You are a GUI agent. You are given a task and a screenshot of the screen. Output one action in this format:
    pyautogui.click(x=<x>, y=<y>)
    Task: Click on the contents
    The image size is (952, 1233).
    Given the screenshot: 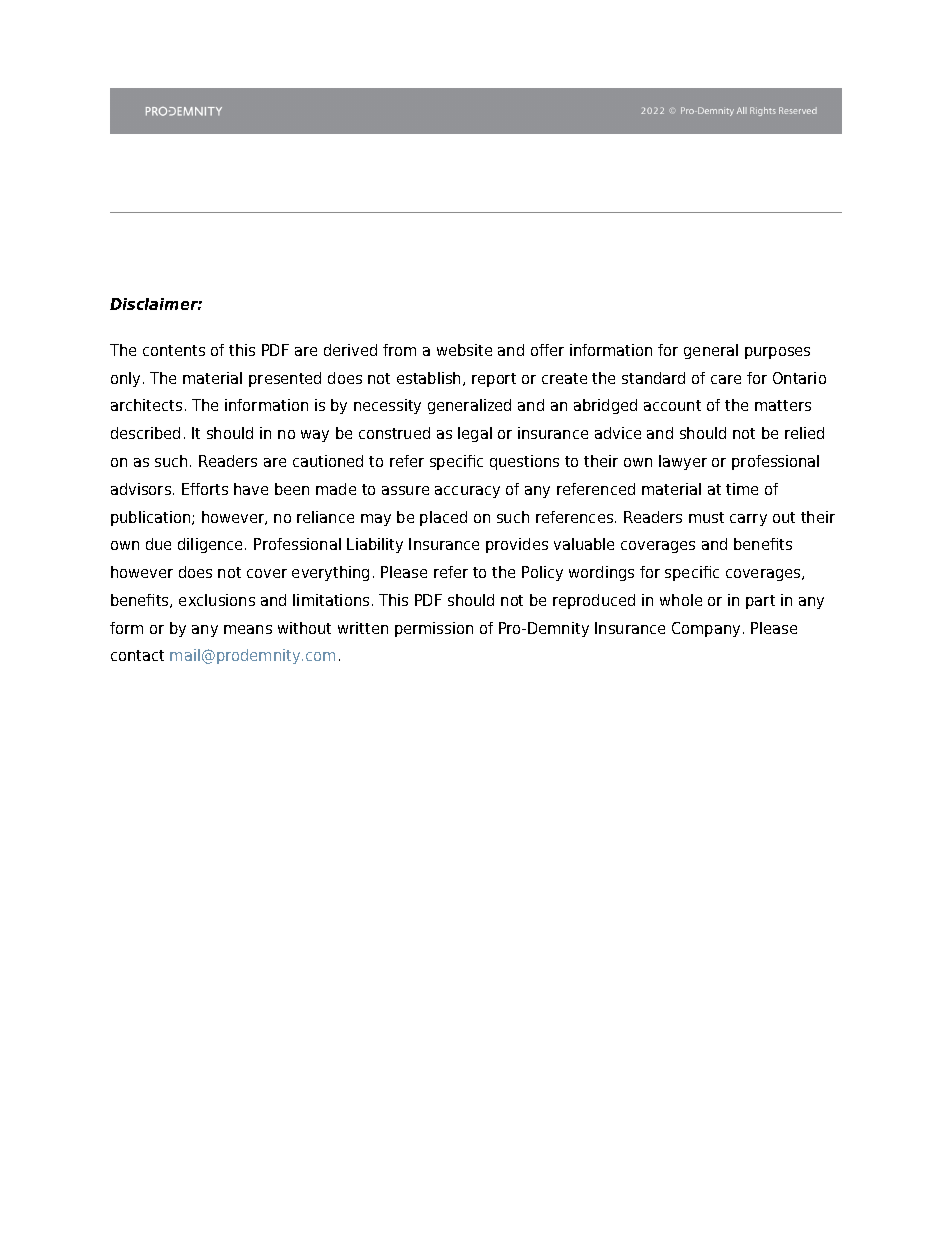 What is the action you would take?
    pyautogui.click(x=174, y=350)
